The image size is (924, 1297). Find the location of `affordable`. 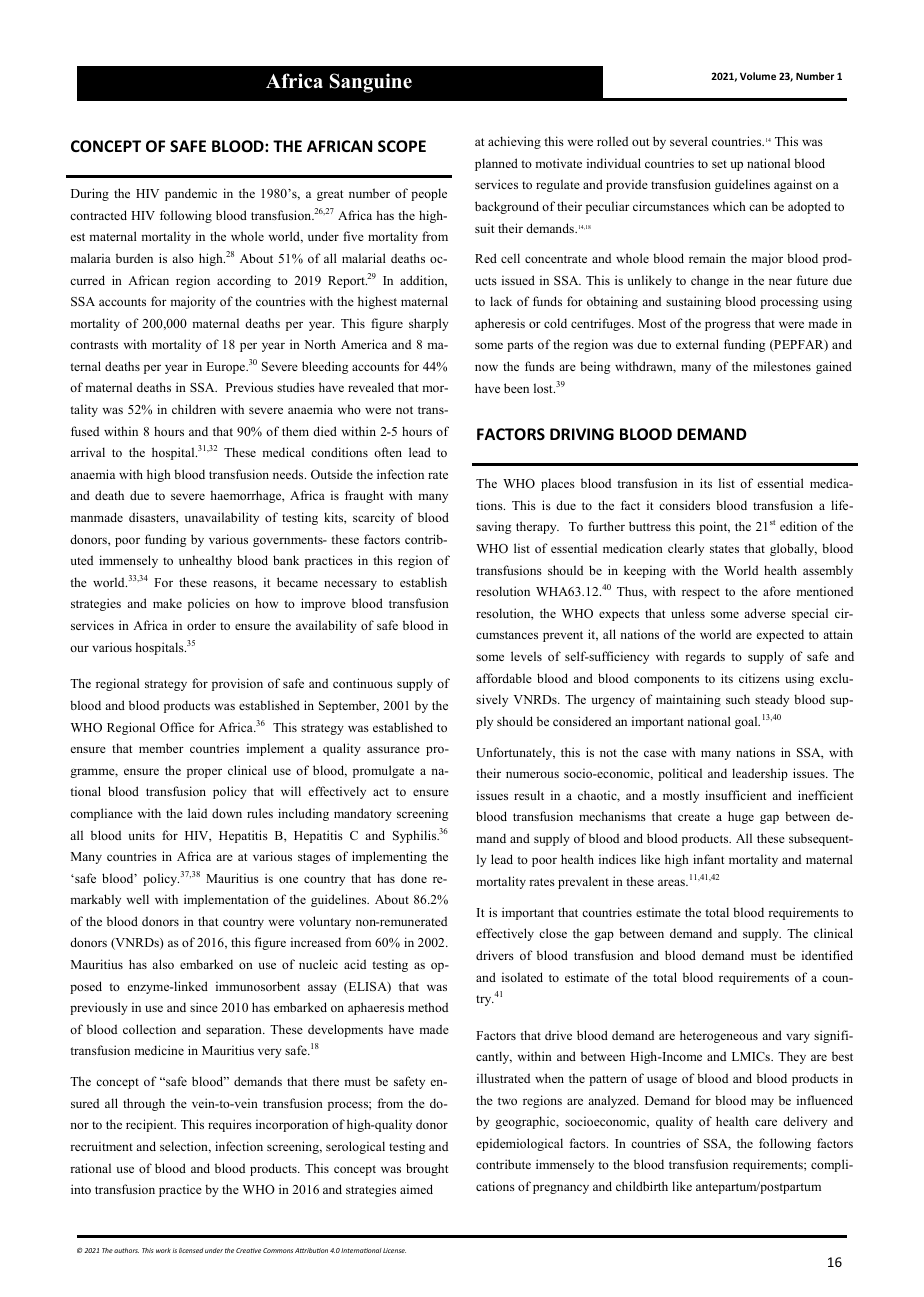

affordable is located at coordinates (504, 678).
